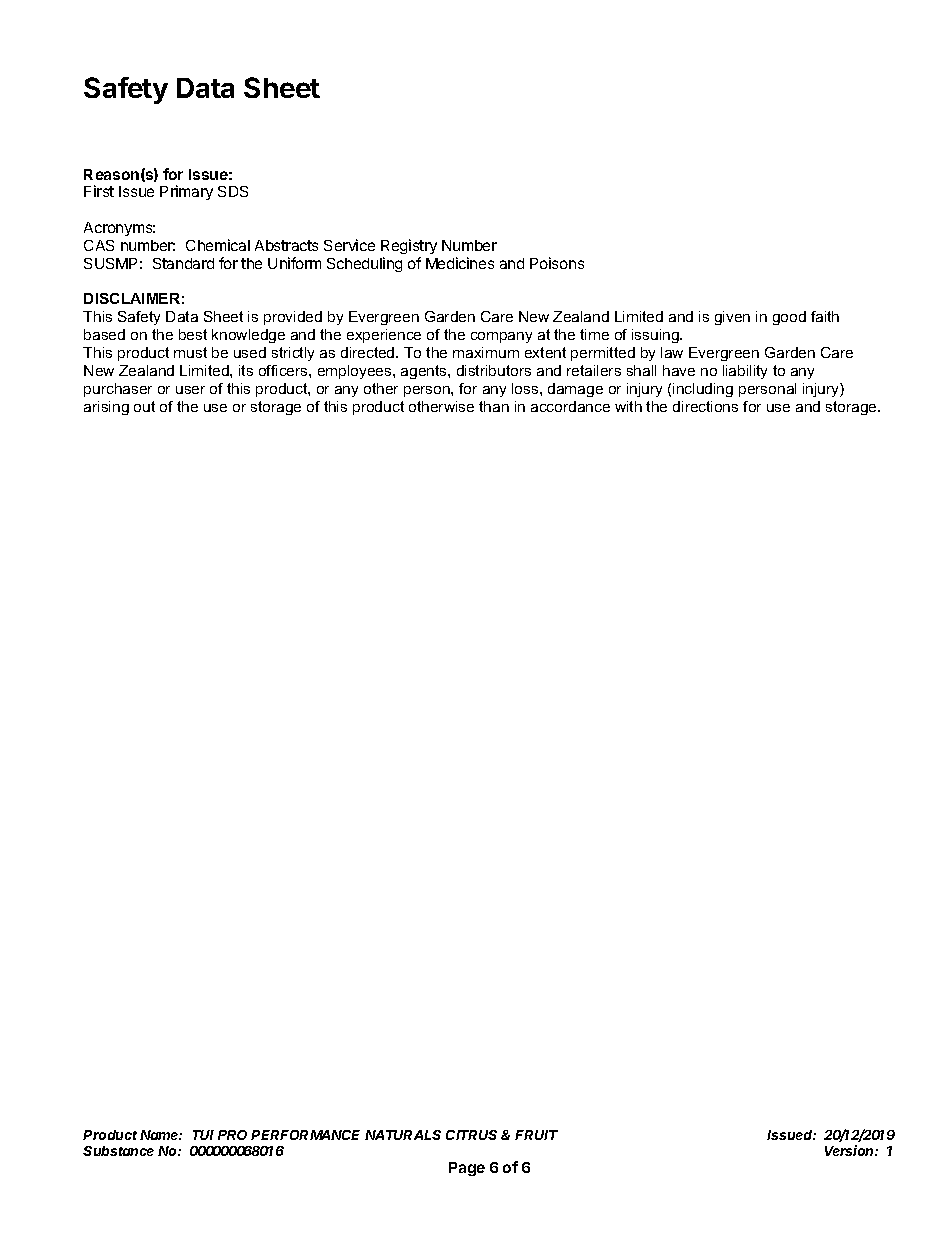  What do you see at coordinates (118, 1151) in the screenshot?
I see `Substance` at bounding box center [118, 1151].
